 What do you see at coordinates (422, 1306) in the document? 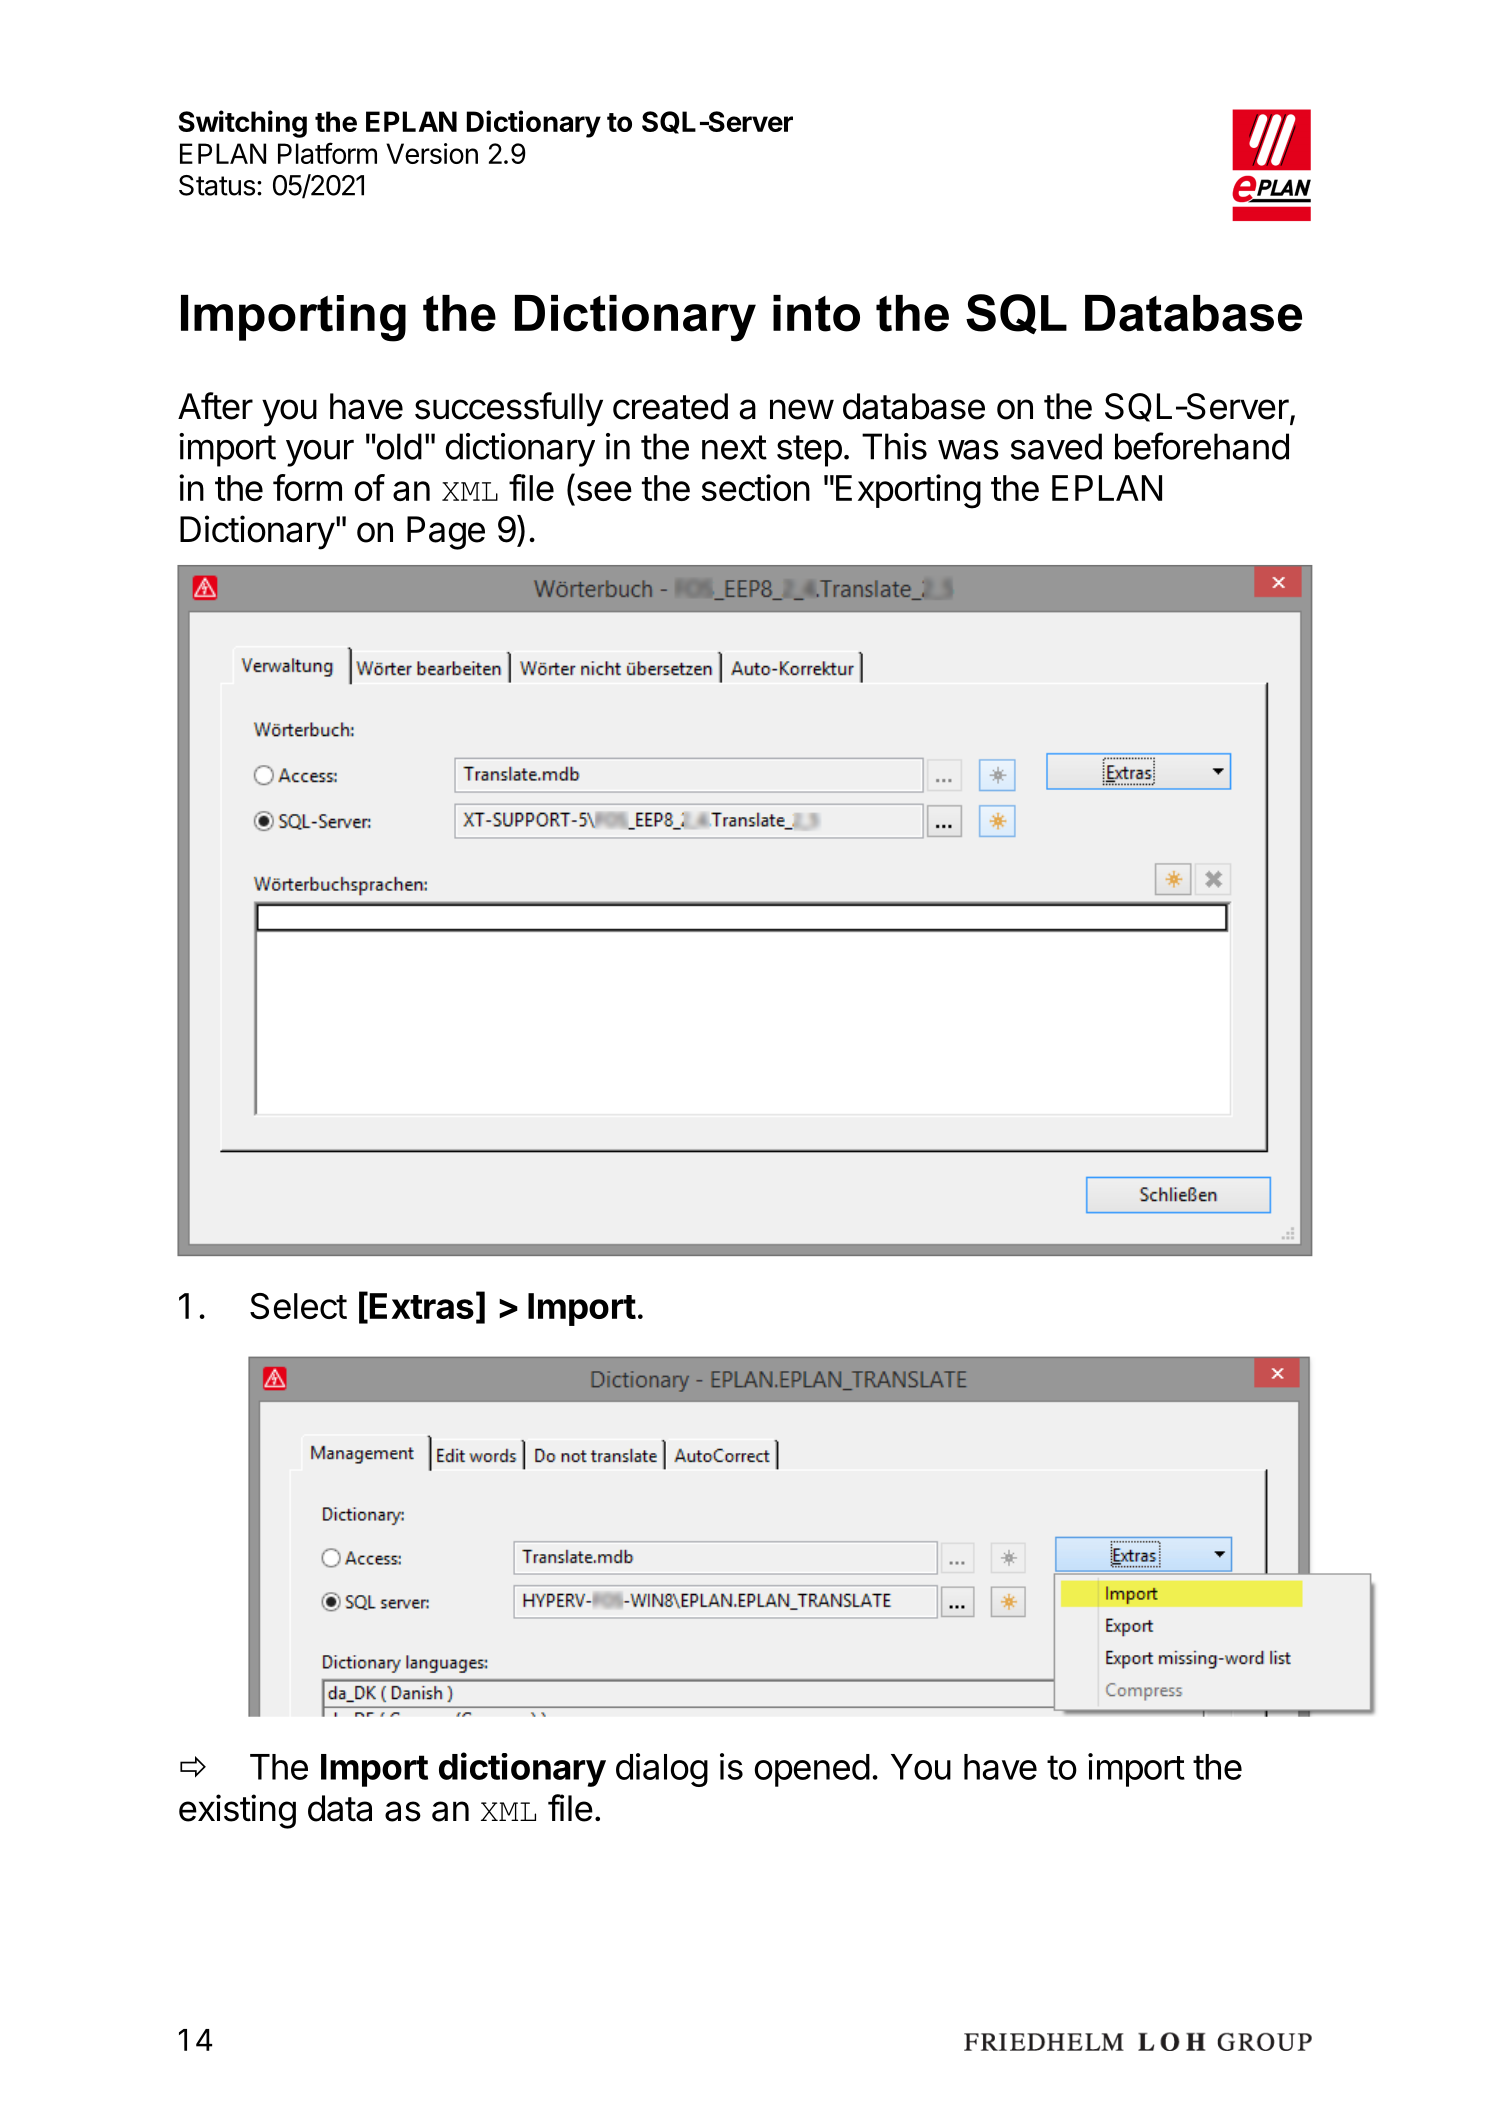
I see `Extras` at bounding box center [422, 1306].
